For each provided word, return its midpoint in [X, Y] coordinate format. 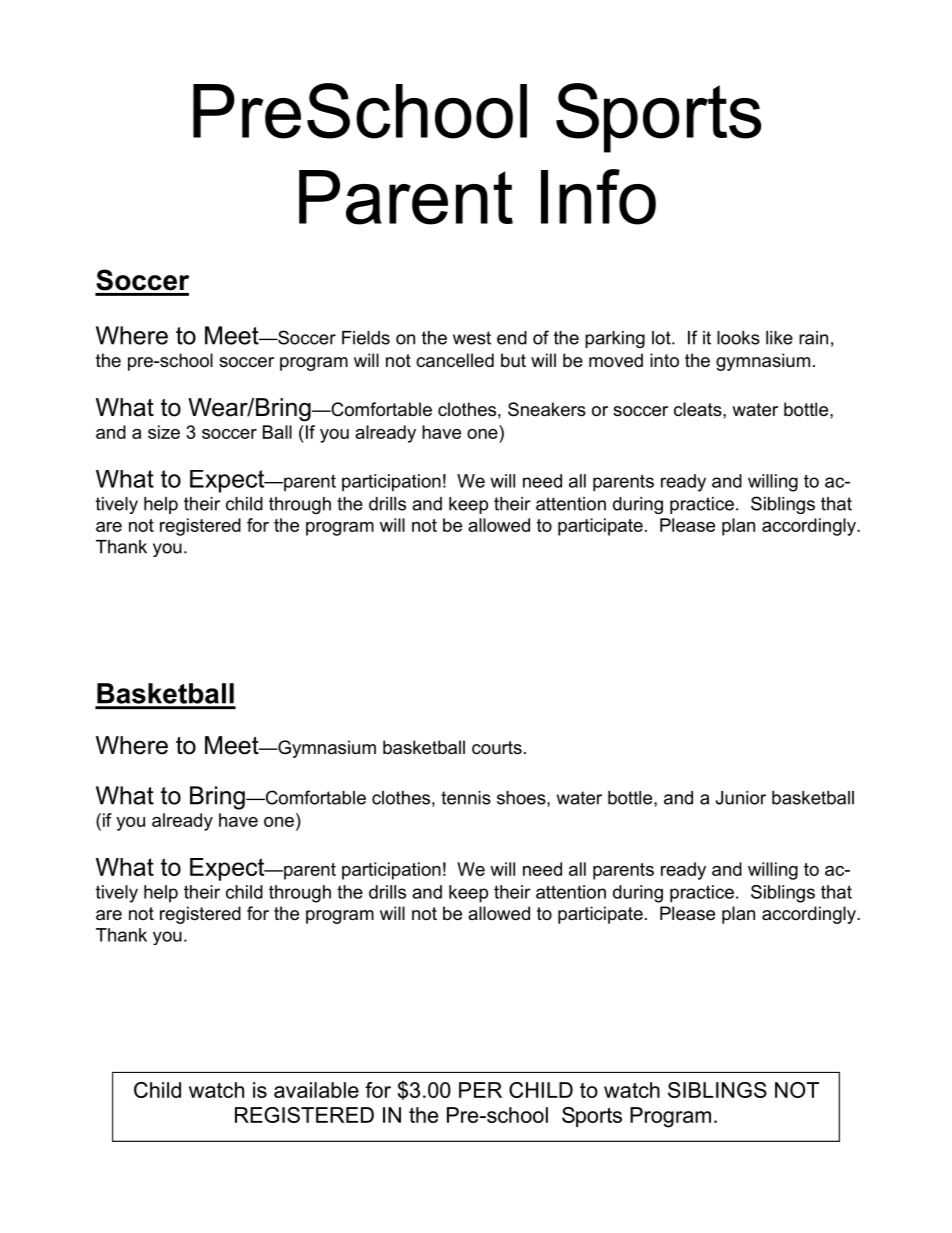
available [316, 1090]
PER [480, 1090]
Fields [366, 338]
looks [738, 338]
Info [598, 197]
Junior [741, 798]
